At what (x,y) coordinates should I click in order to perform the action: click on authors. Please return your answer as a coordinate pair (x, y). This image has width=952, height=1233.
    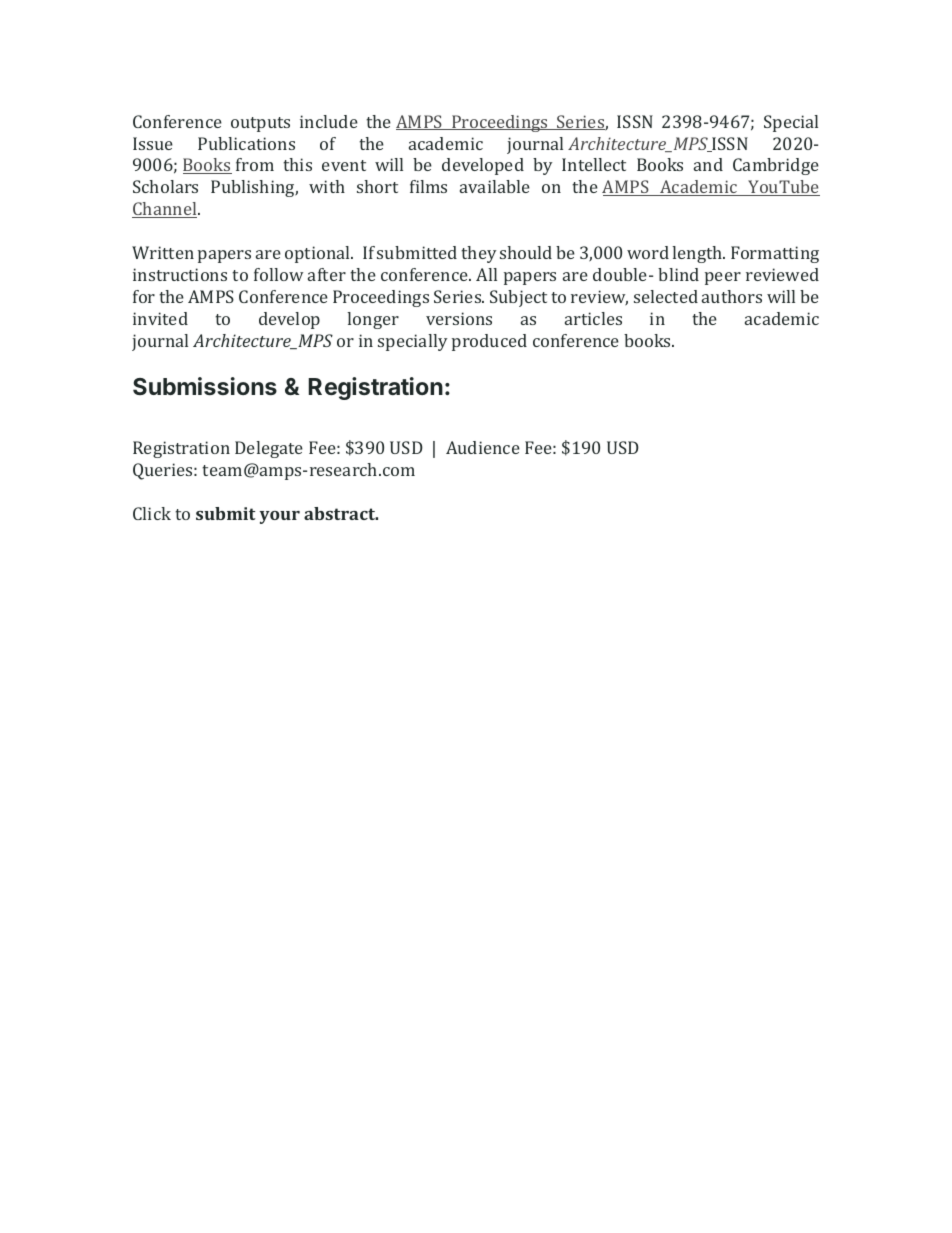
    Looking at the image, I should click on (732, 296).
